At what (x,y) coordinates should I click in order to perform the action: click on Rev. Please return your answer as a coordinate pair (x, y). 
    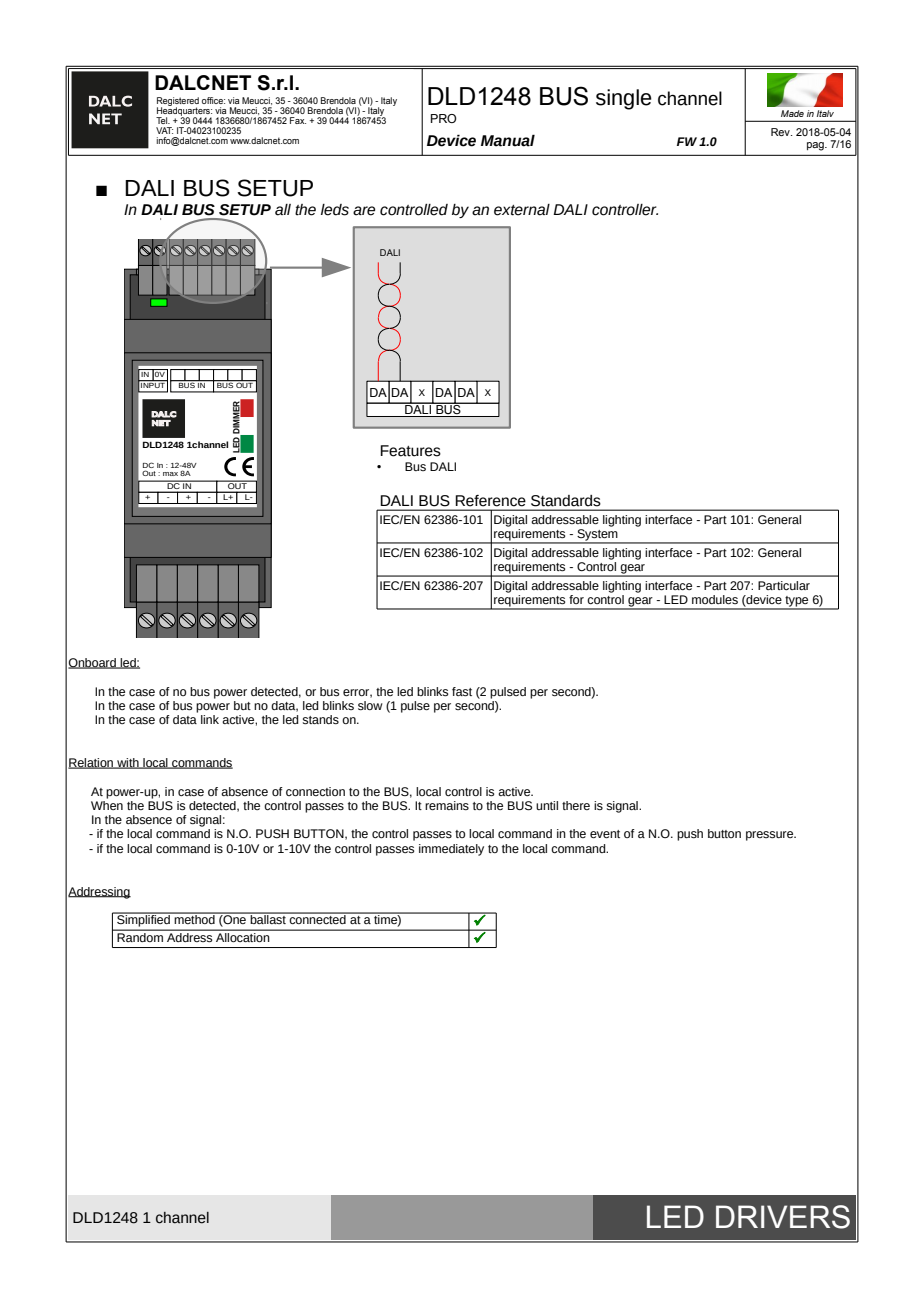
    Looking at the image, I should click on (781, 132).
